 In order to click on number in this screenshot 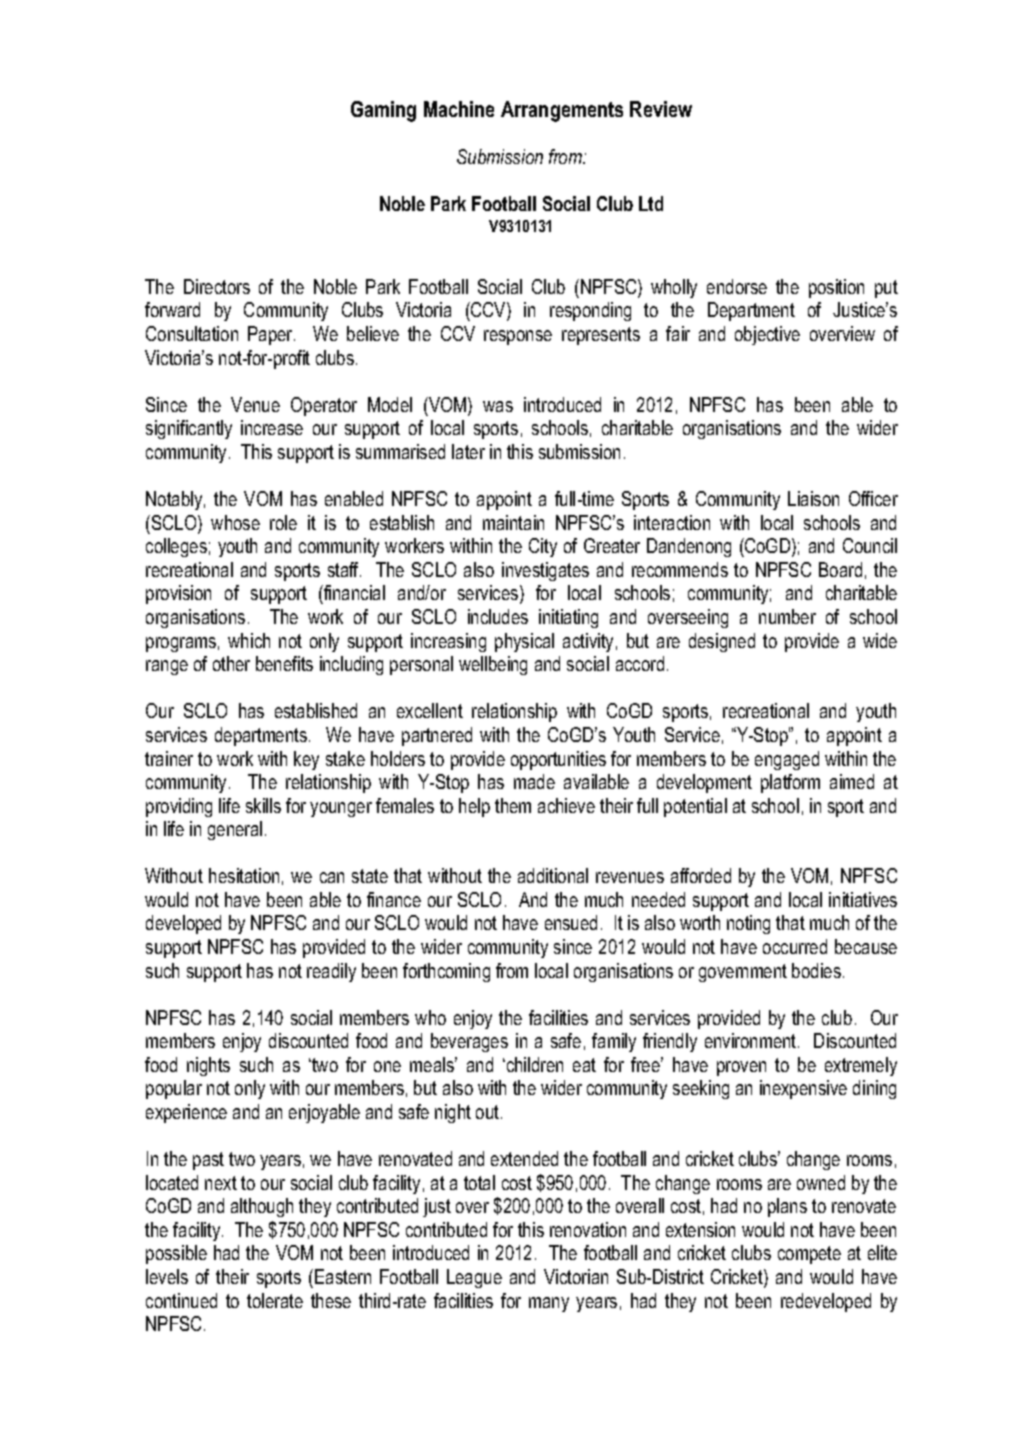, I will do `click(787, 616)`.
